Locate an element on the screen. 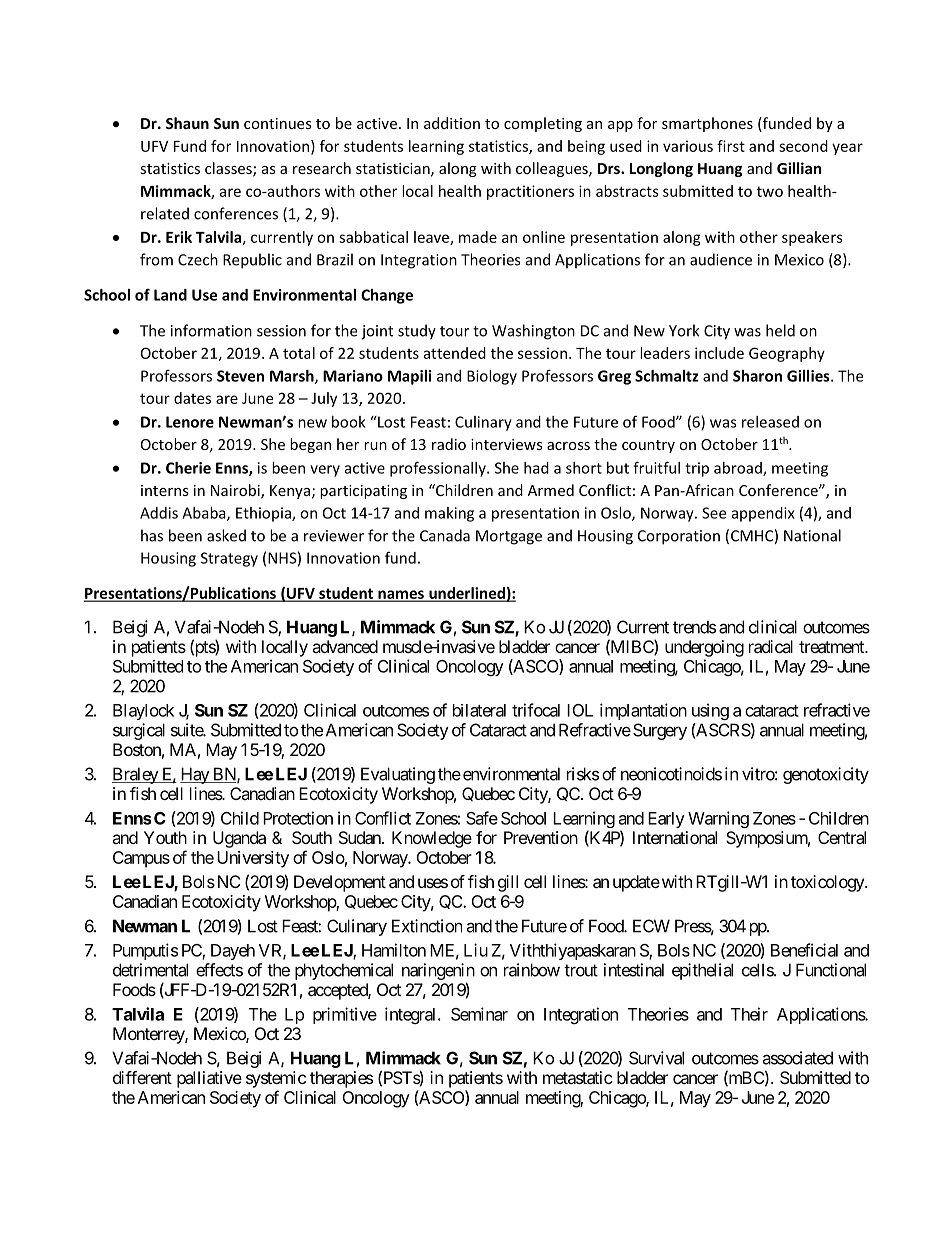 Image resolution: width=952 pixels, height=1233 pixels. bilateral is located at coordinates (479, 710).
